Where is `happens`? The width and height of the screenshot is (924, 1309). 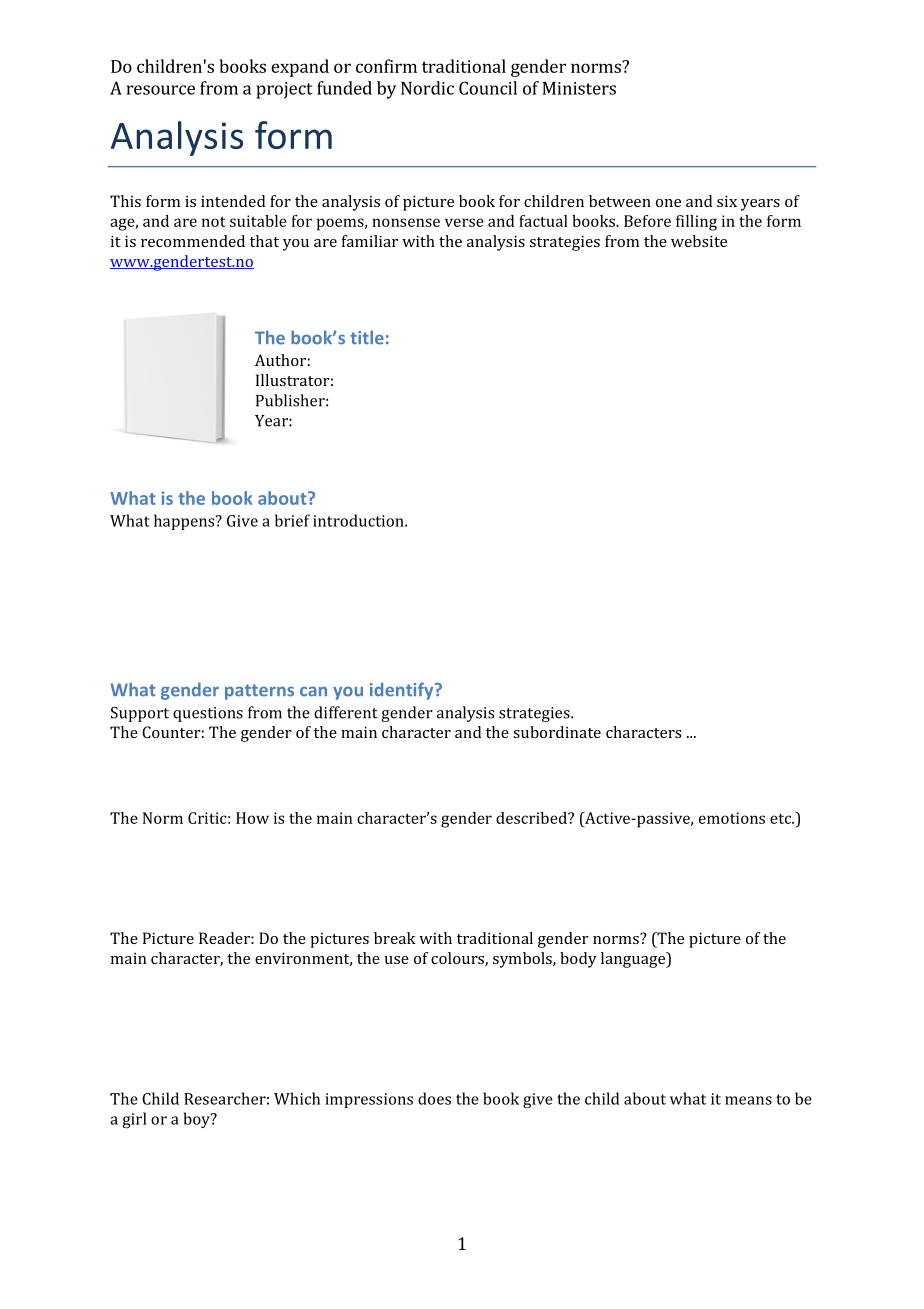
happens is located at coordinates (185, 522).
